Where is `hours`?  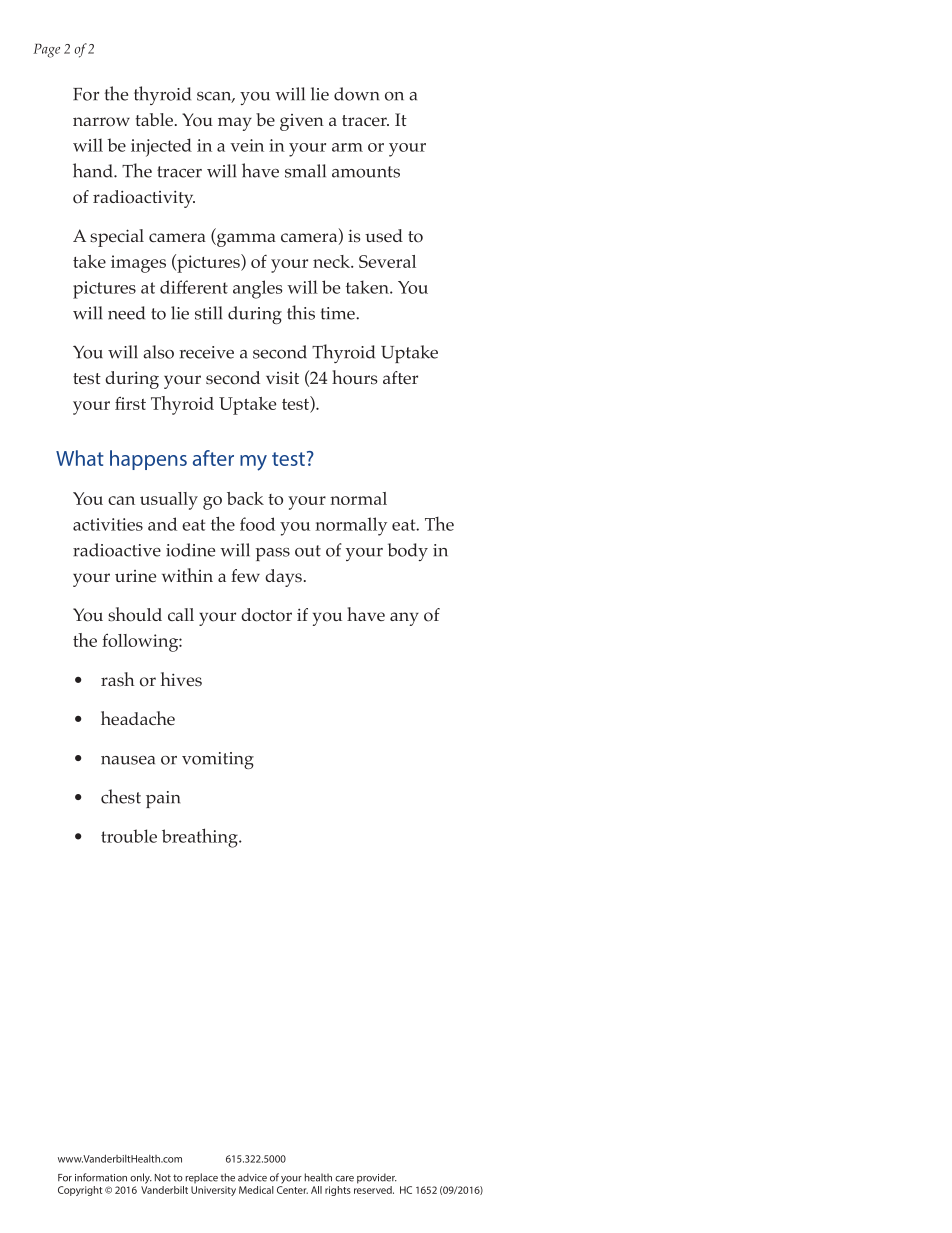 hours is located at coordinates (355, 377).
